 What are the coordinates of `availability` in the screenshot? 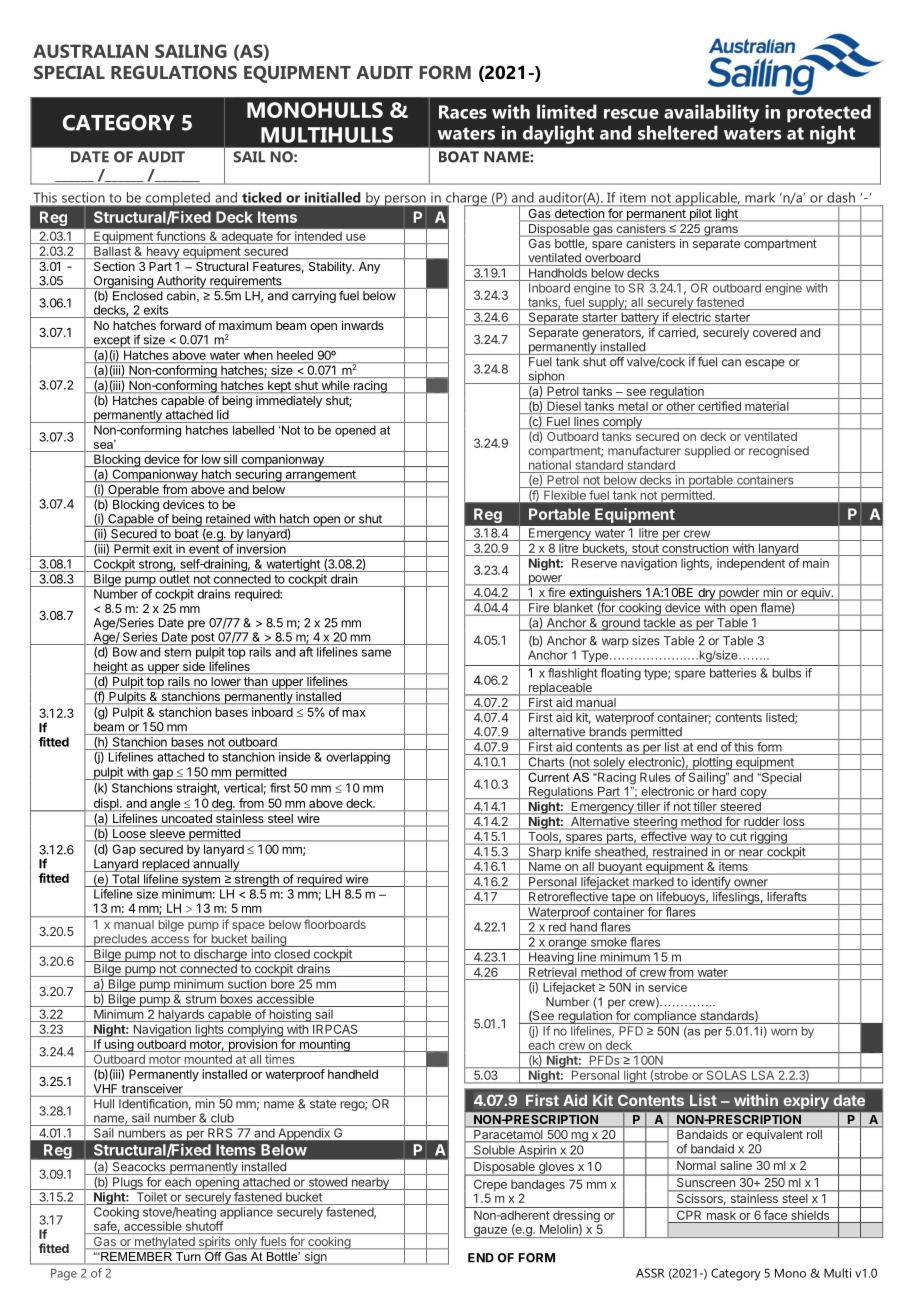 It's located at (711, 113).
